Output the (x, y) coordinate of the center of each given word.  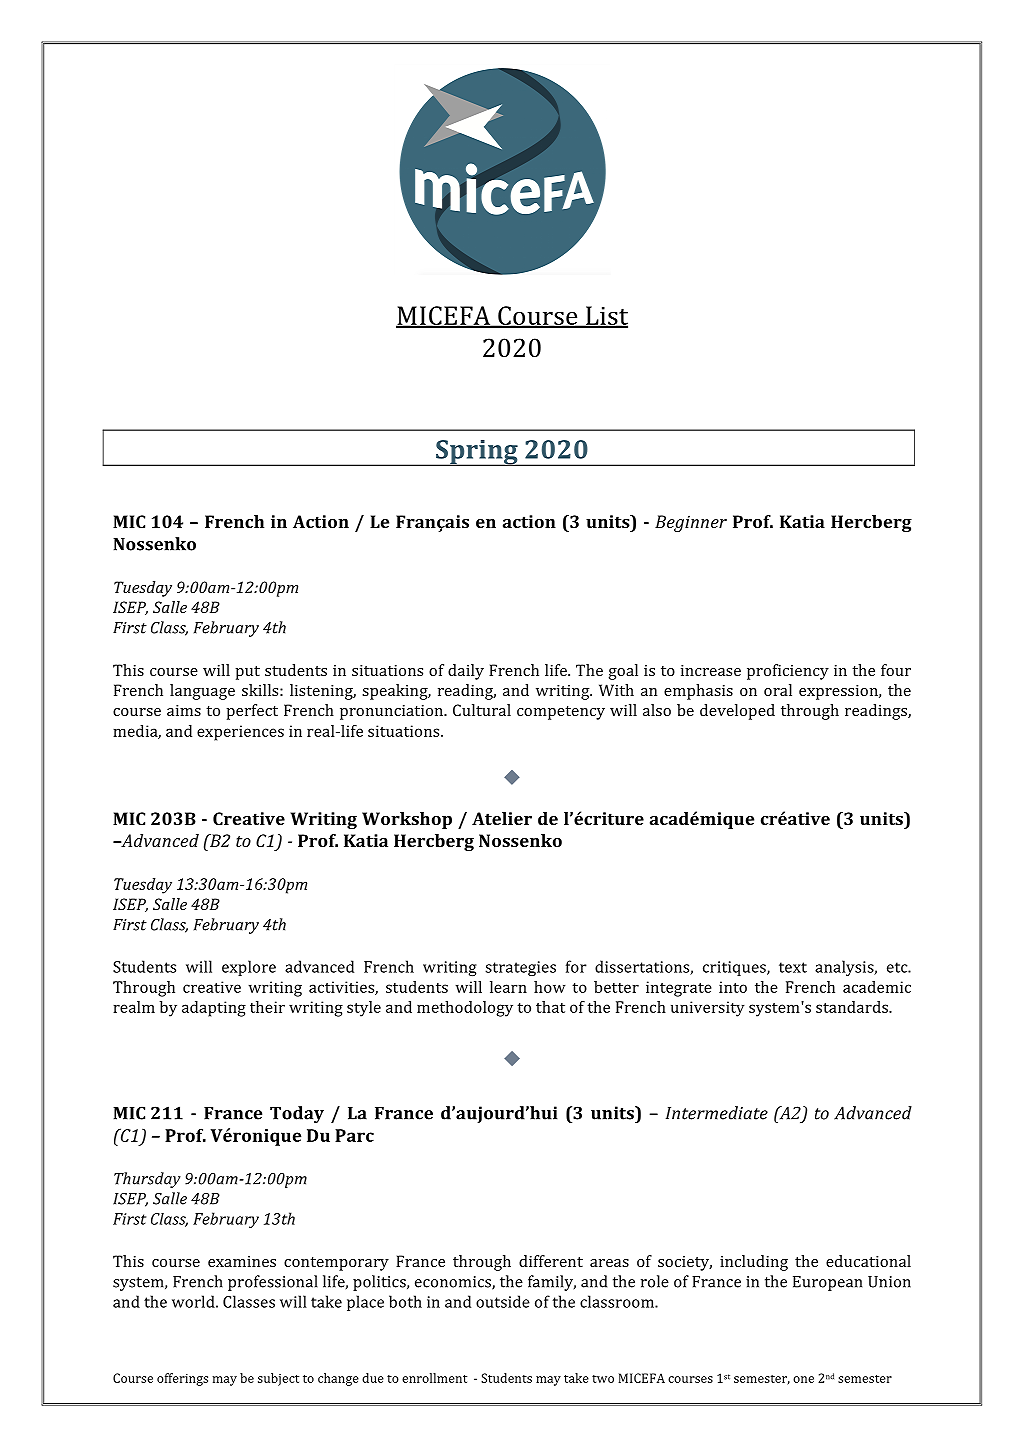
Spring (477, 453)
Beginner (691, 523)
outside (503, 1301)
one (803, 1379)
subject (278, 1379)
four (896, 670)
